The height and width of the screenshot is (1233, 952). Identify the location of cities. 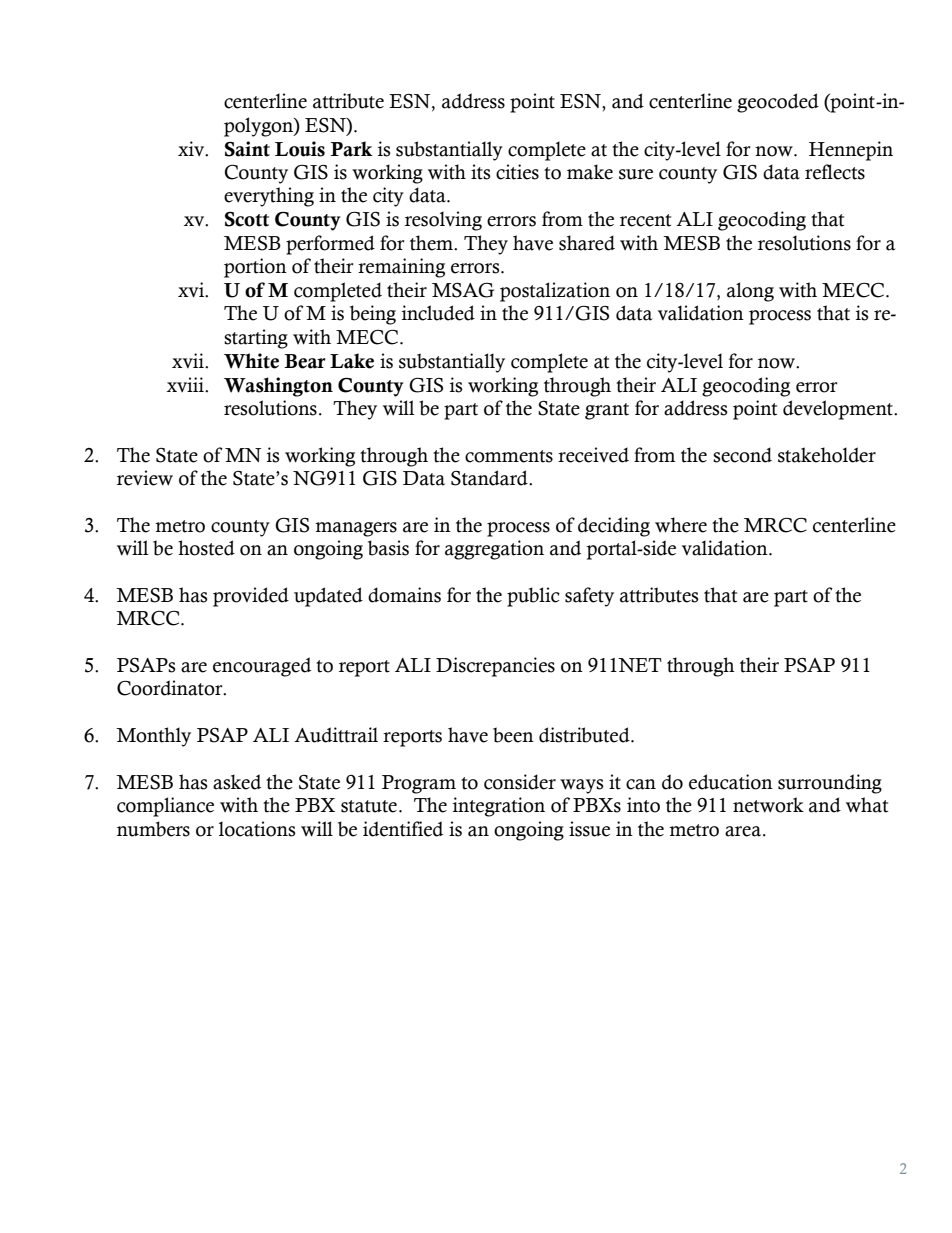
(517, 172).
